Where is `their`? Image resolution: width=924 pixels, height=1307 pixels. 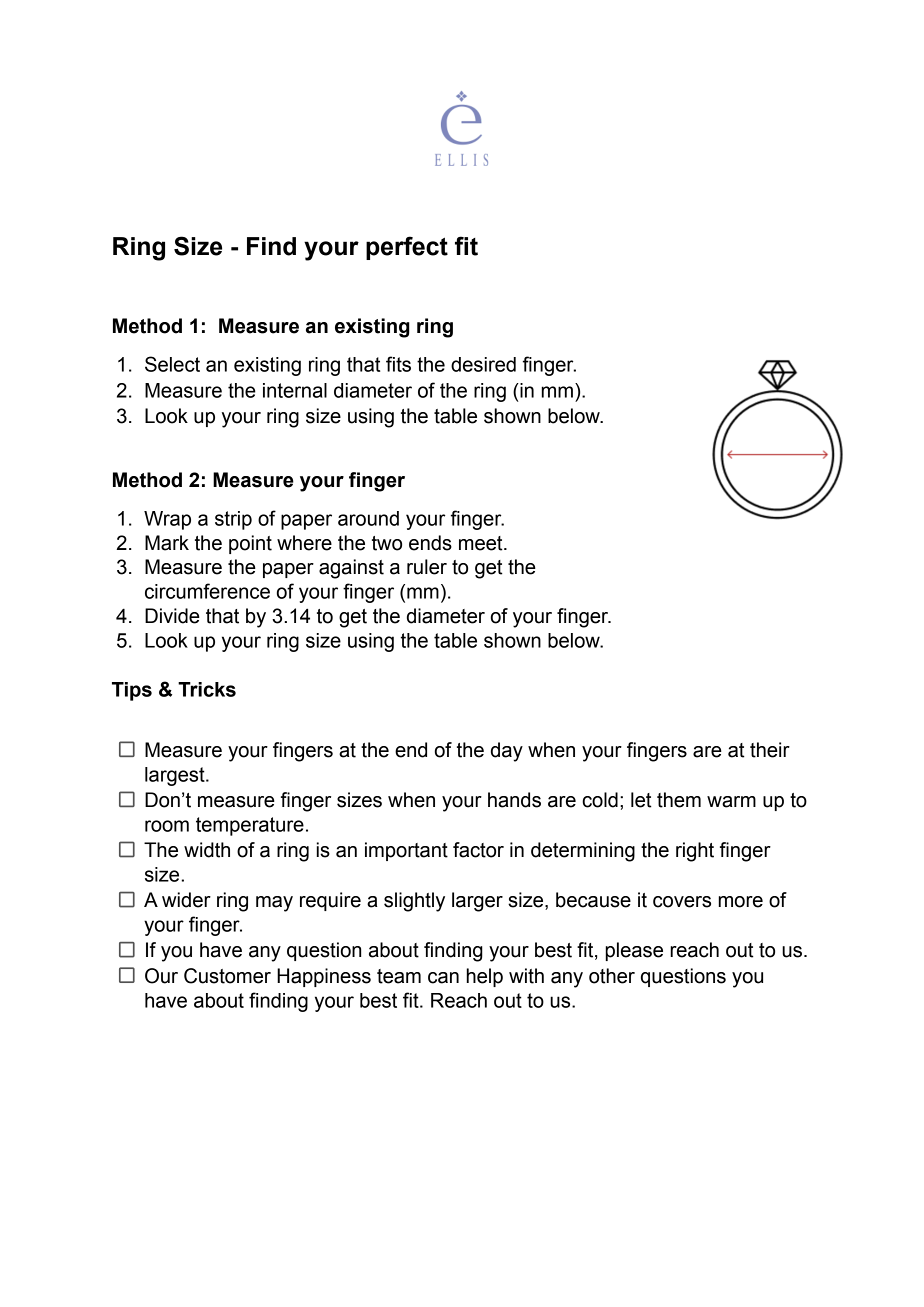
their is located at coordinates (770, 750).
